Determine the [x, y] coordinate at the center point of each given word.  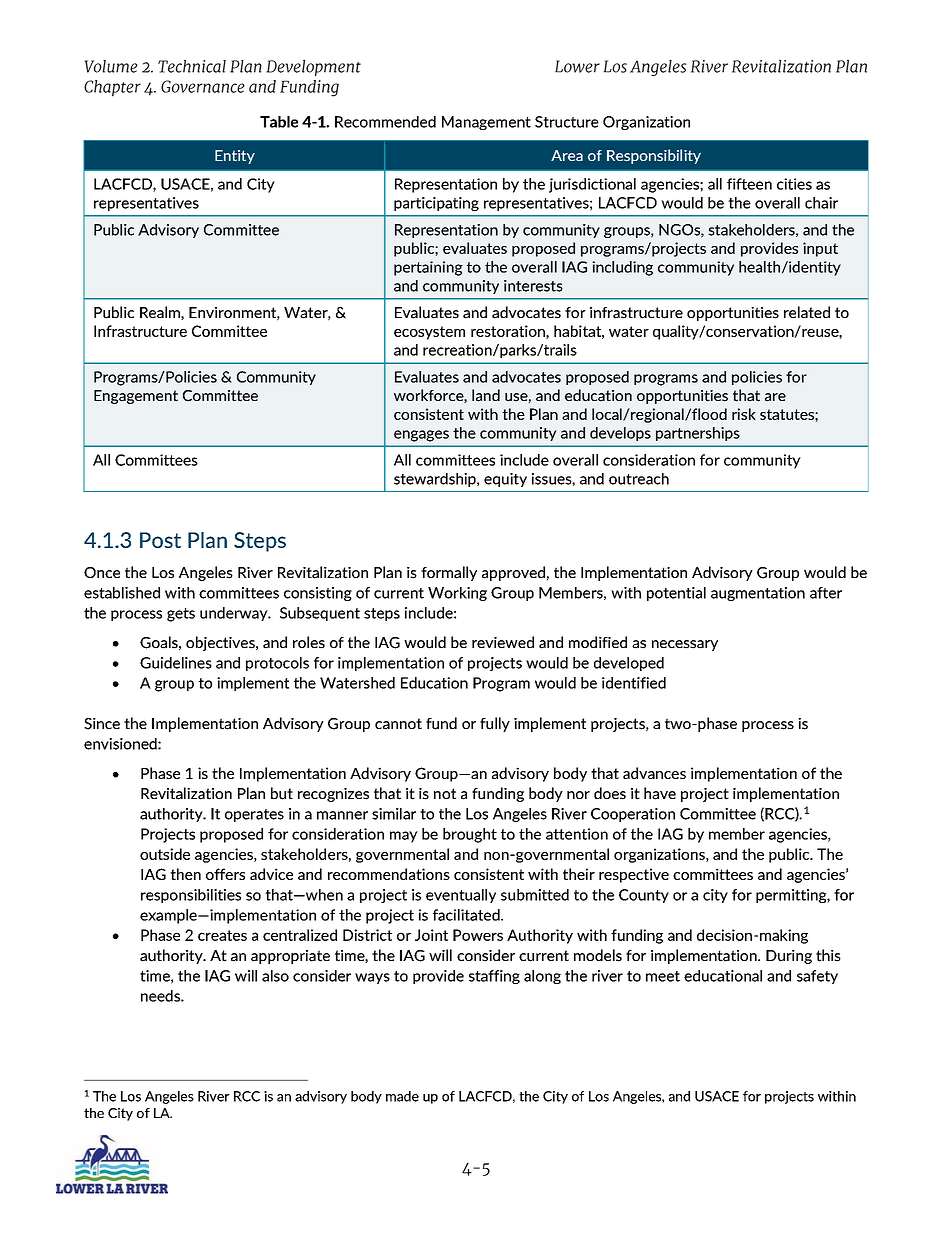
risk [744, 414]
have [660, 793]
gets [181, 615]
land [486, 395]
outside [165, 854]
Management [486, 123]
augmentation [758, 594]
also [275, 976]
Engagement [136, 397]
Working [457, 594]
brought [470, 835]
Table [279, 122]
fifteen [749, 184]
